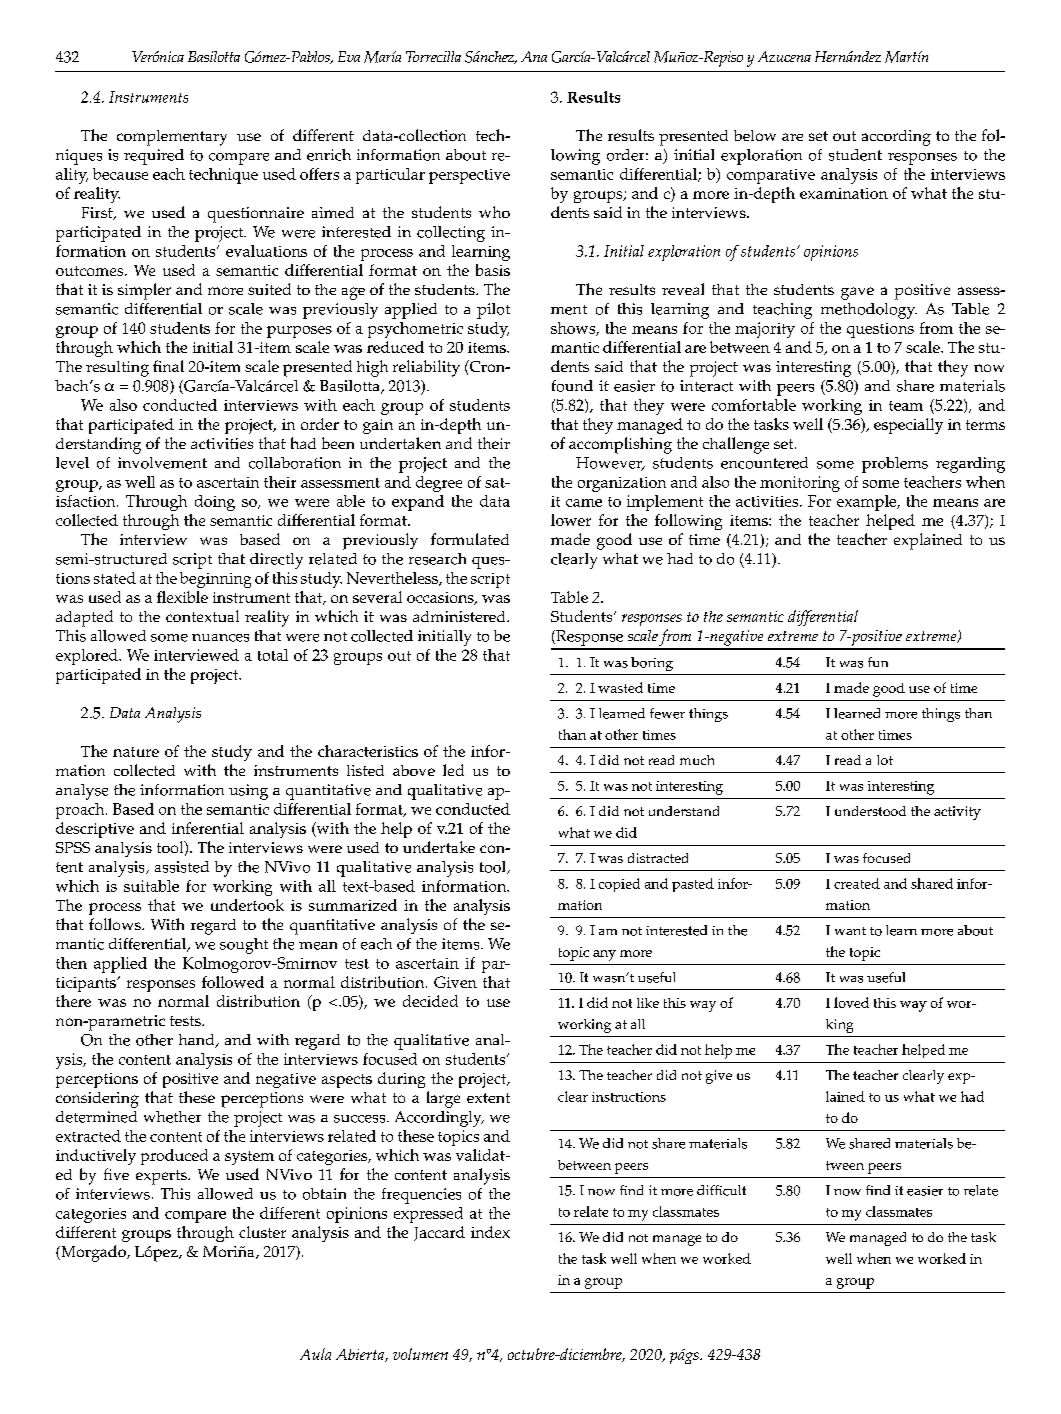 The height and width of the screenshot is (1414, 1061). I want to click on difficult, so click(721, 1190).
